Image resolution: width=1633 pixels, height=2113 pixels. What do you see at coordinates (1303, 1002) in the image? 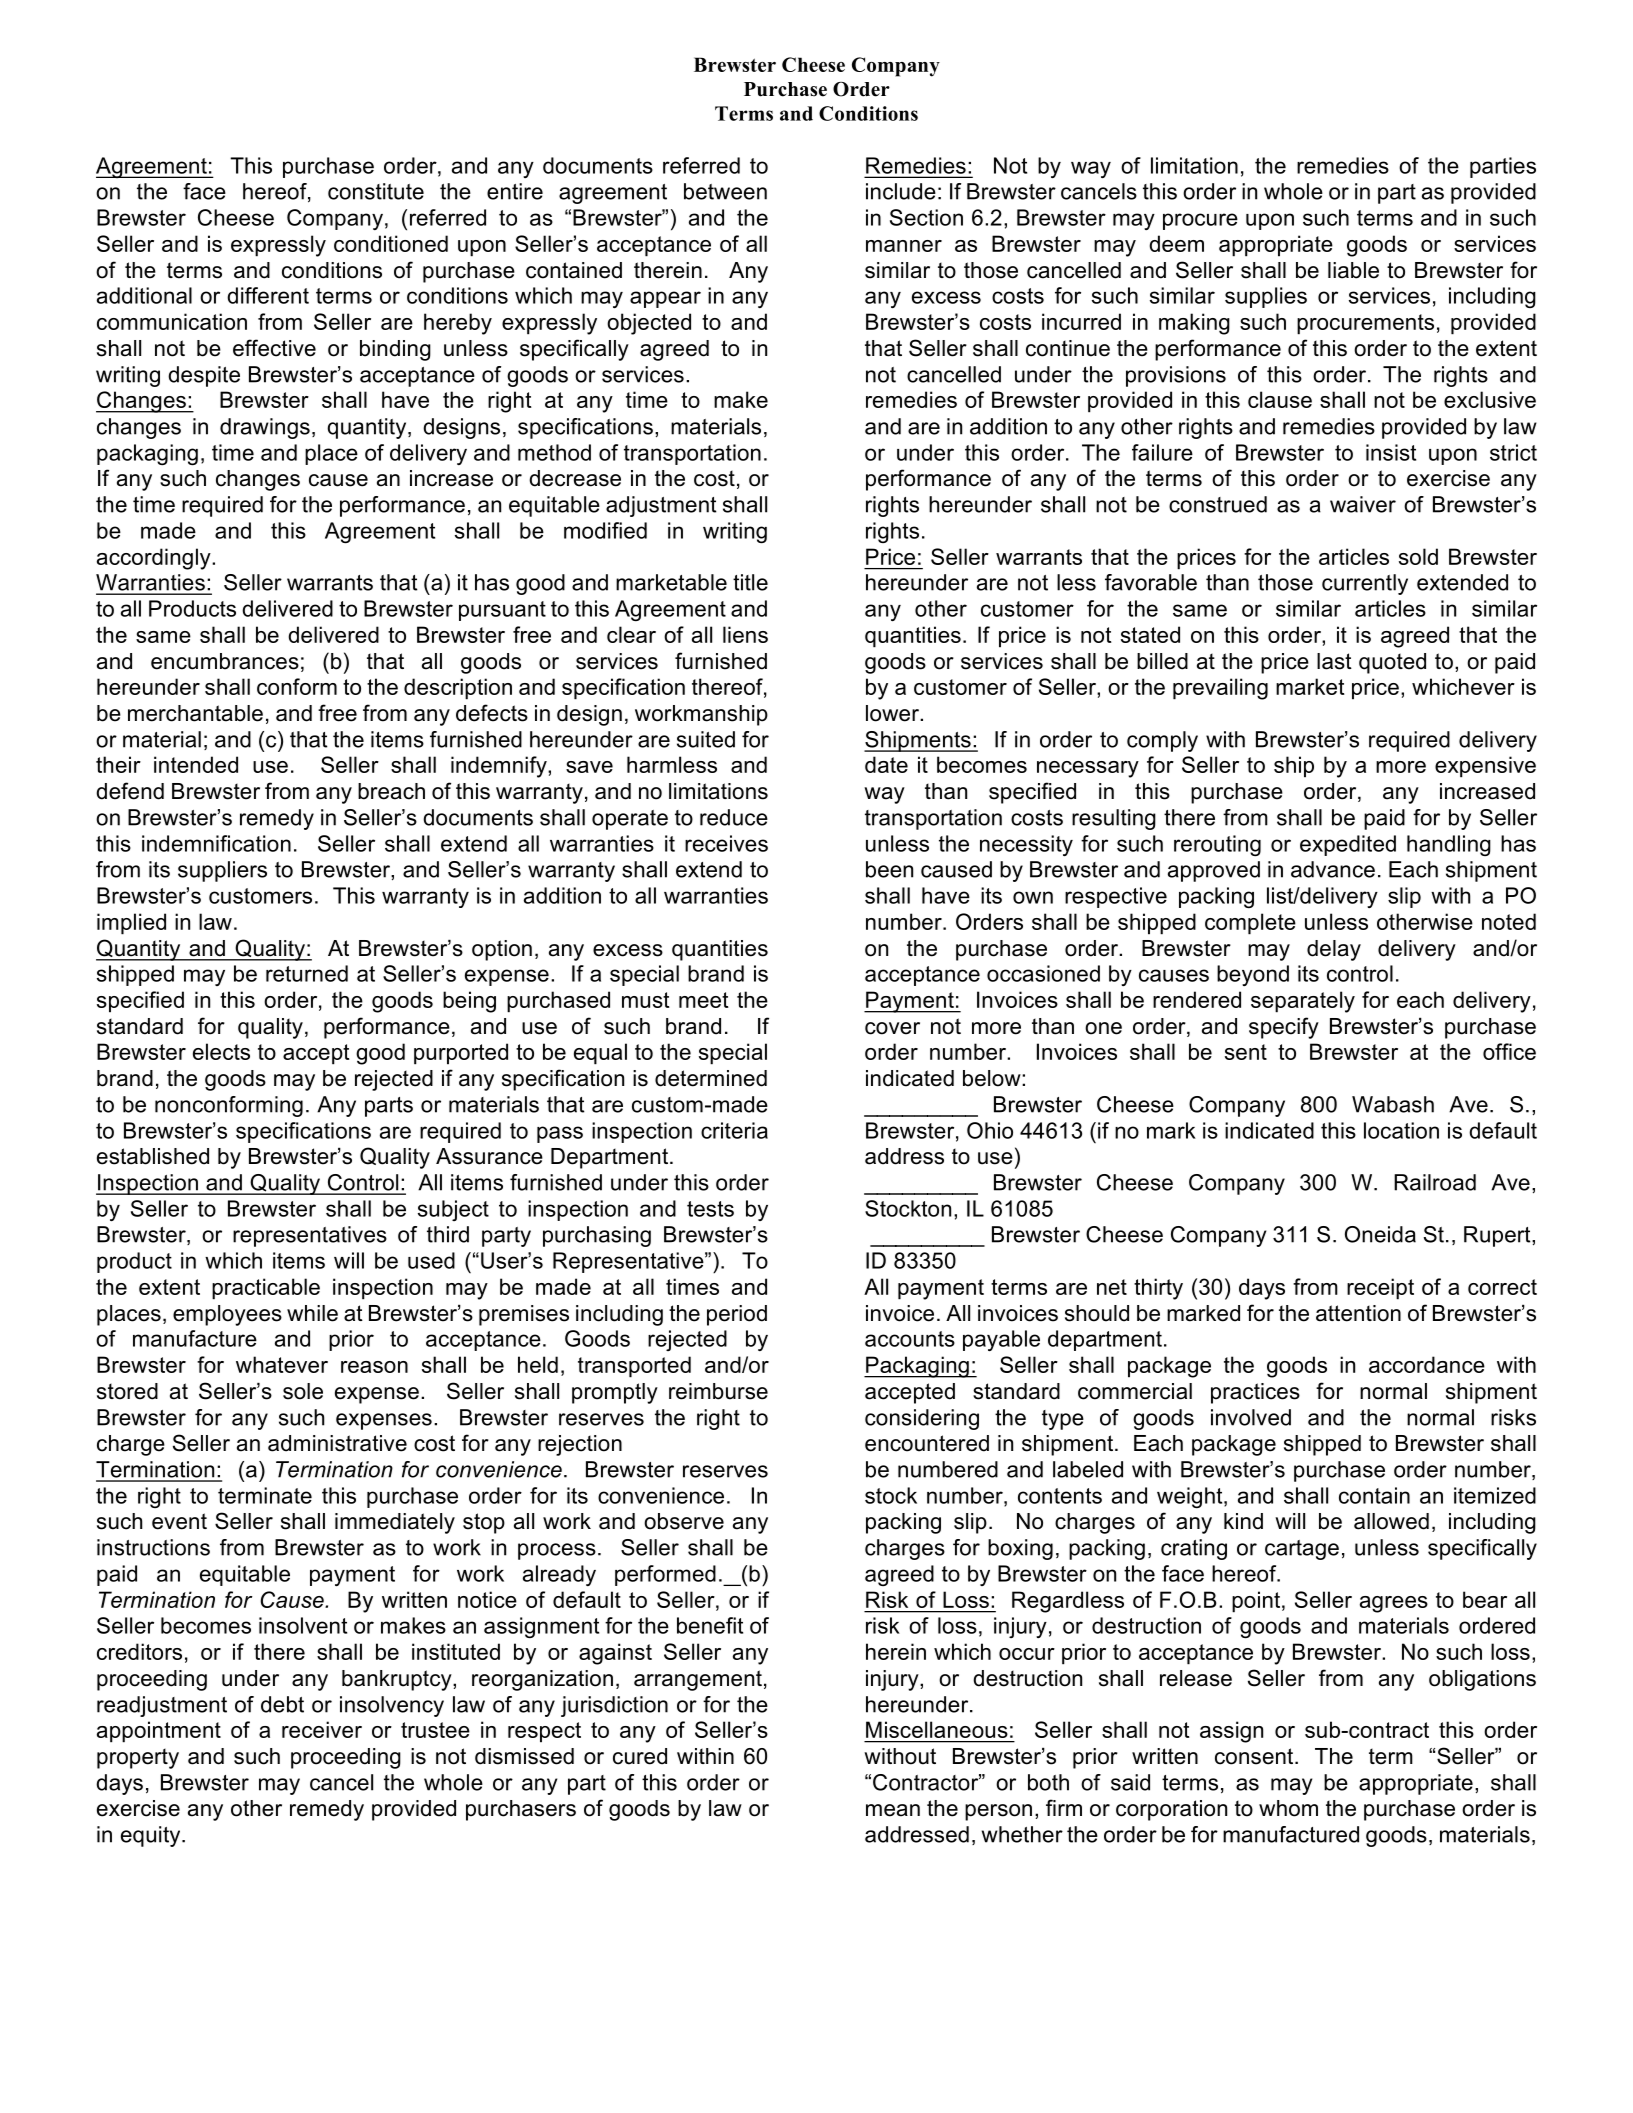
I see `separately` at bounding box center [1303, 1002].
